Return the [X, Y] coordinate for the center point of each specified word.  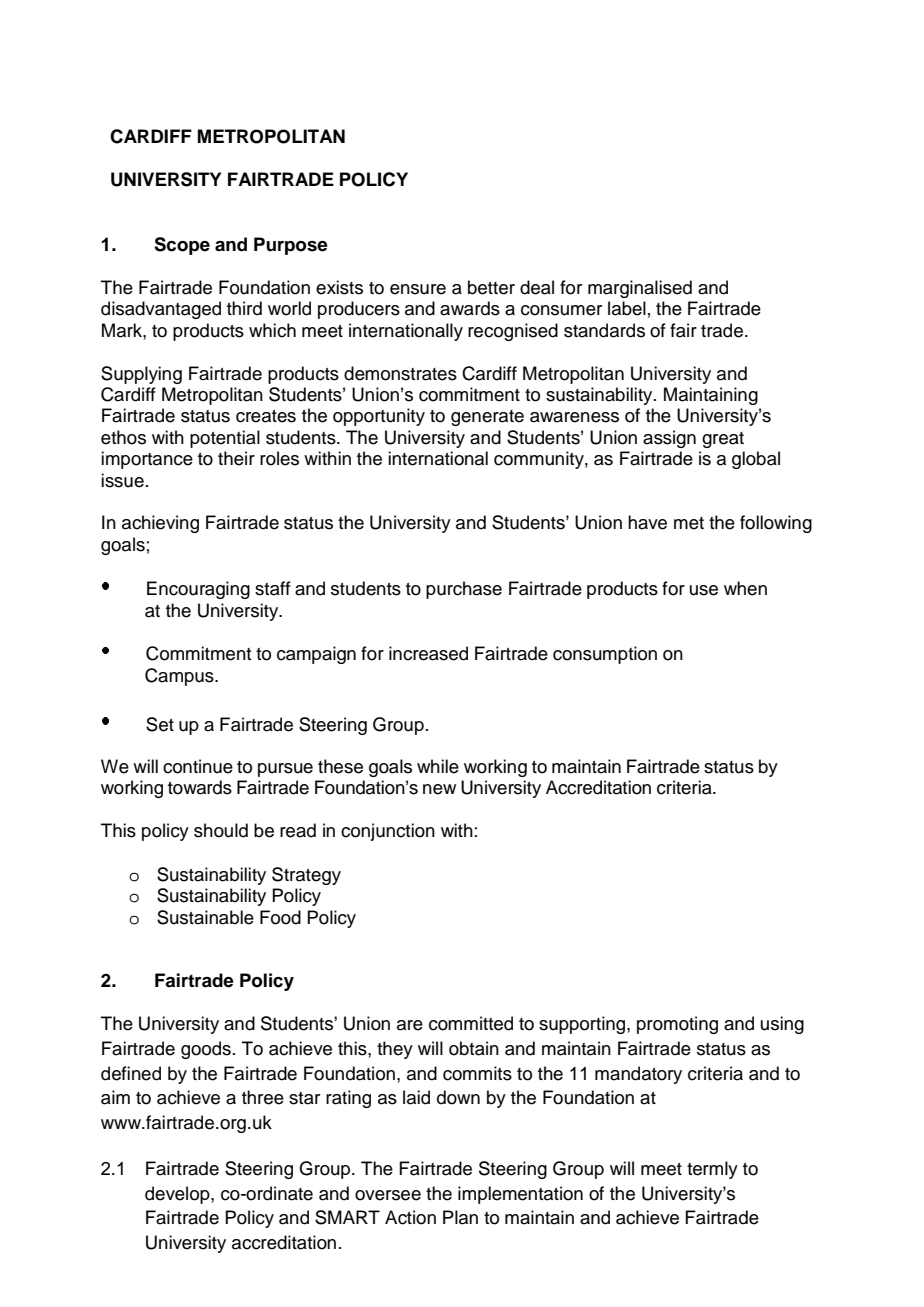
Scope [182, 246]
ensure [418, 289]
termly [712, 1170]
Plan [460, 1217]
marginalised [640, 289]
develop [178, 1195]
